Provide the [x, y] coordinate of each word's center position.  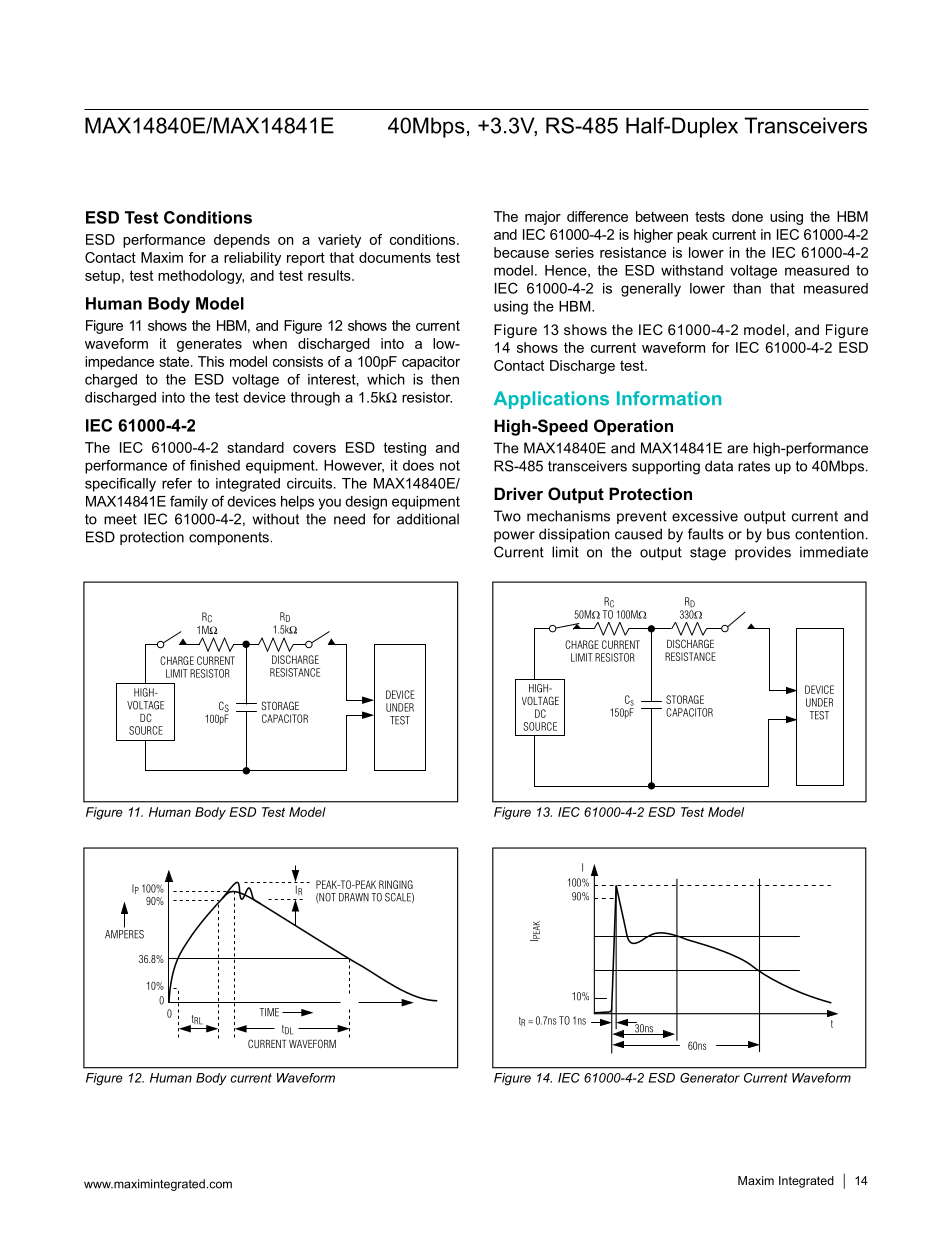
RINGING [396, 884]
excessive [705, 516]
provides [763, 553]
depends [242, 241]
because [521, 252]
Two [507, 516]
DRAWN [354, 897]
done [747, 216]
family [189, 502]
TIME [269, 1012]
